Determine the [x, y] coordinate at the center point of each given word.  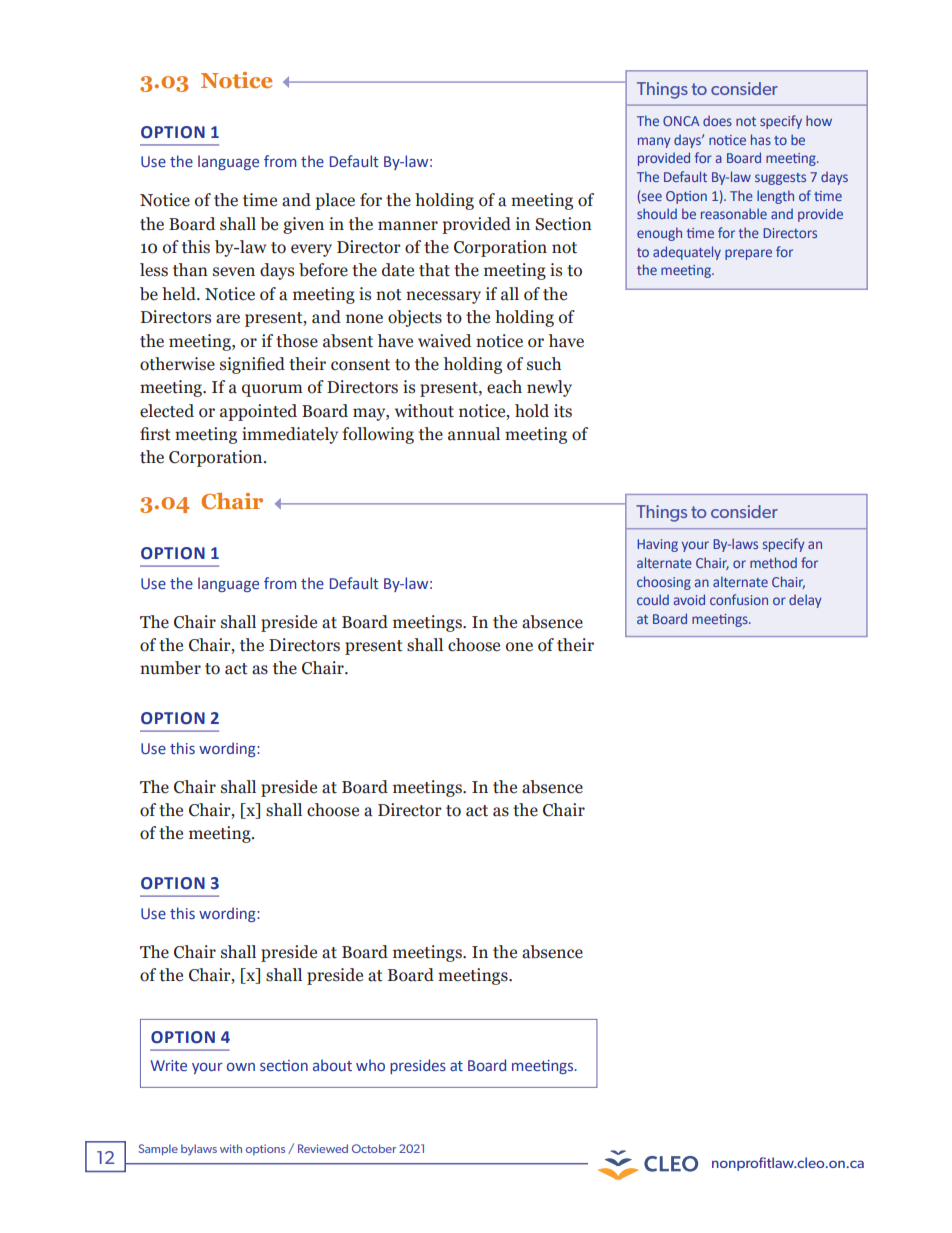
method [773, 562]
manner [408, 226]
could [653, 599]
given [303, 225]
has [761, 139]
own [241, 1066]
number [170, 668]
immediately [290, 435]
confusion [739, 599]
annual [474, 434]
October [374, 1148]
